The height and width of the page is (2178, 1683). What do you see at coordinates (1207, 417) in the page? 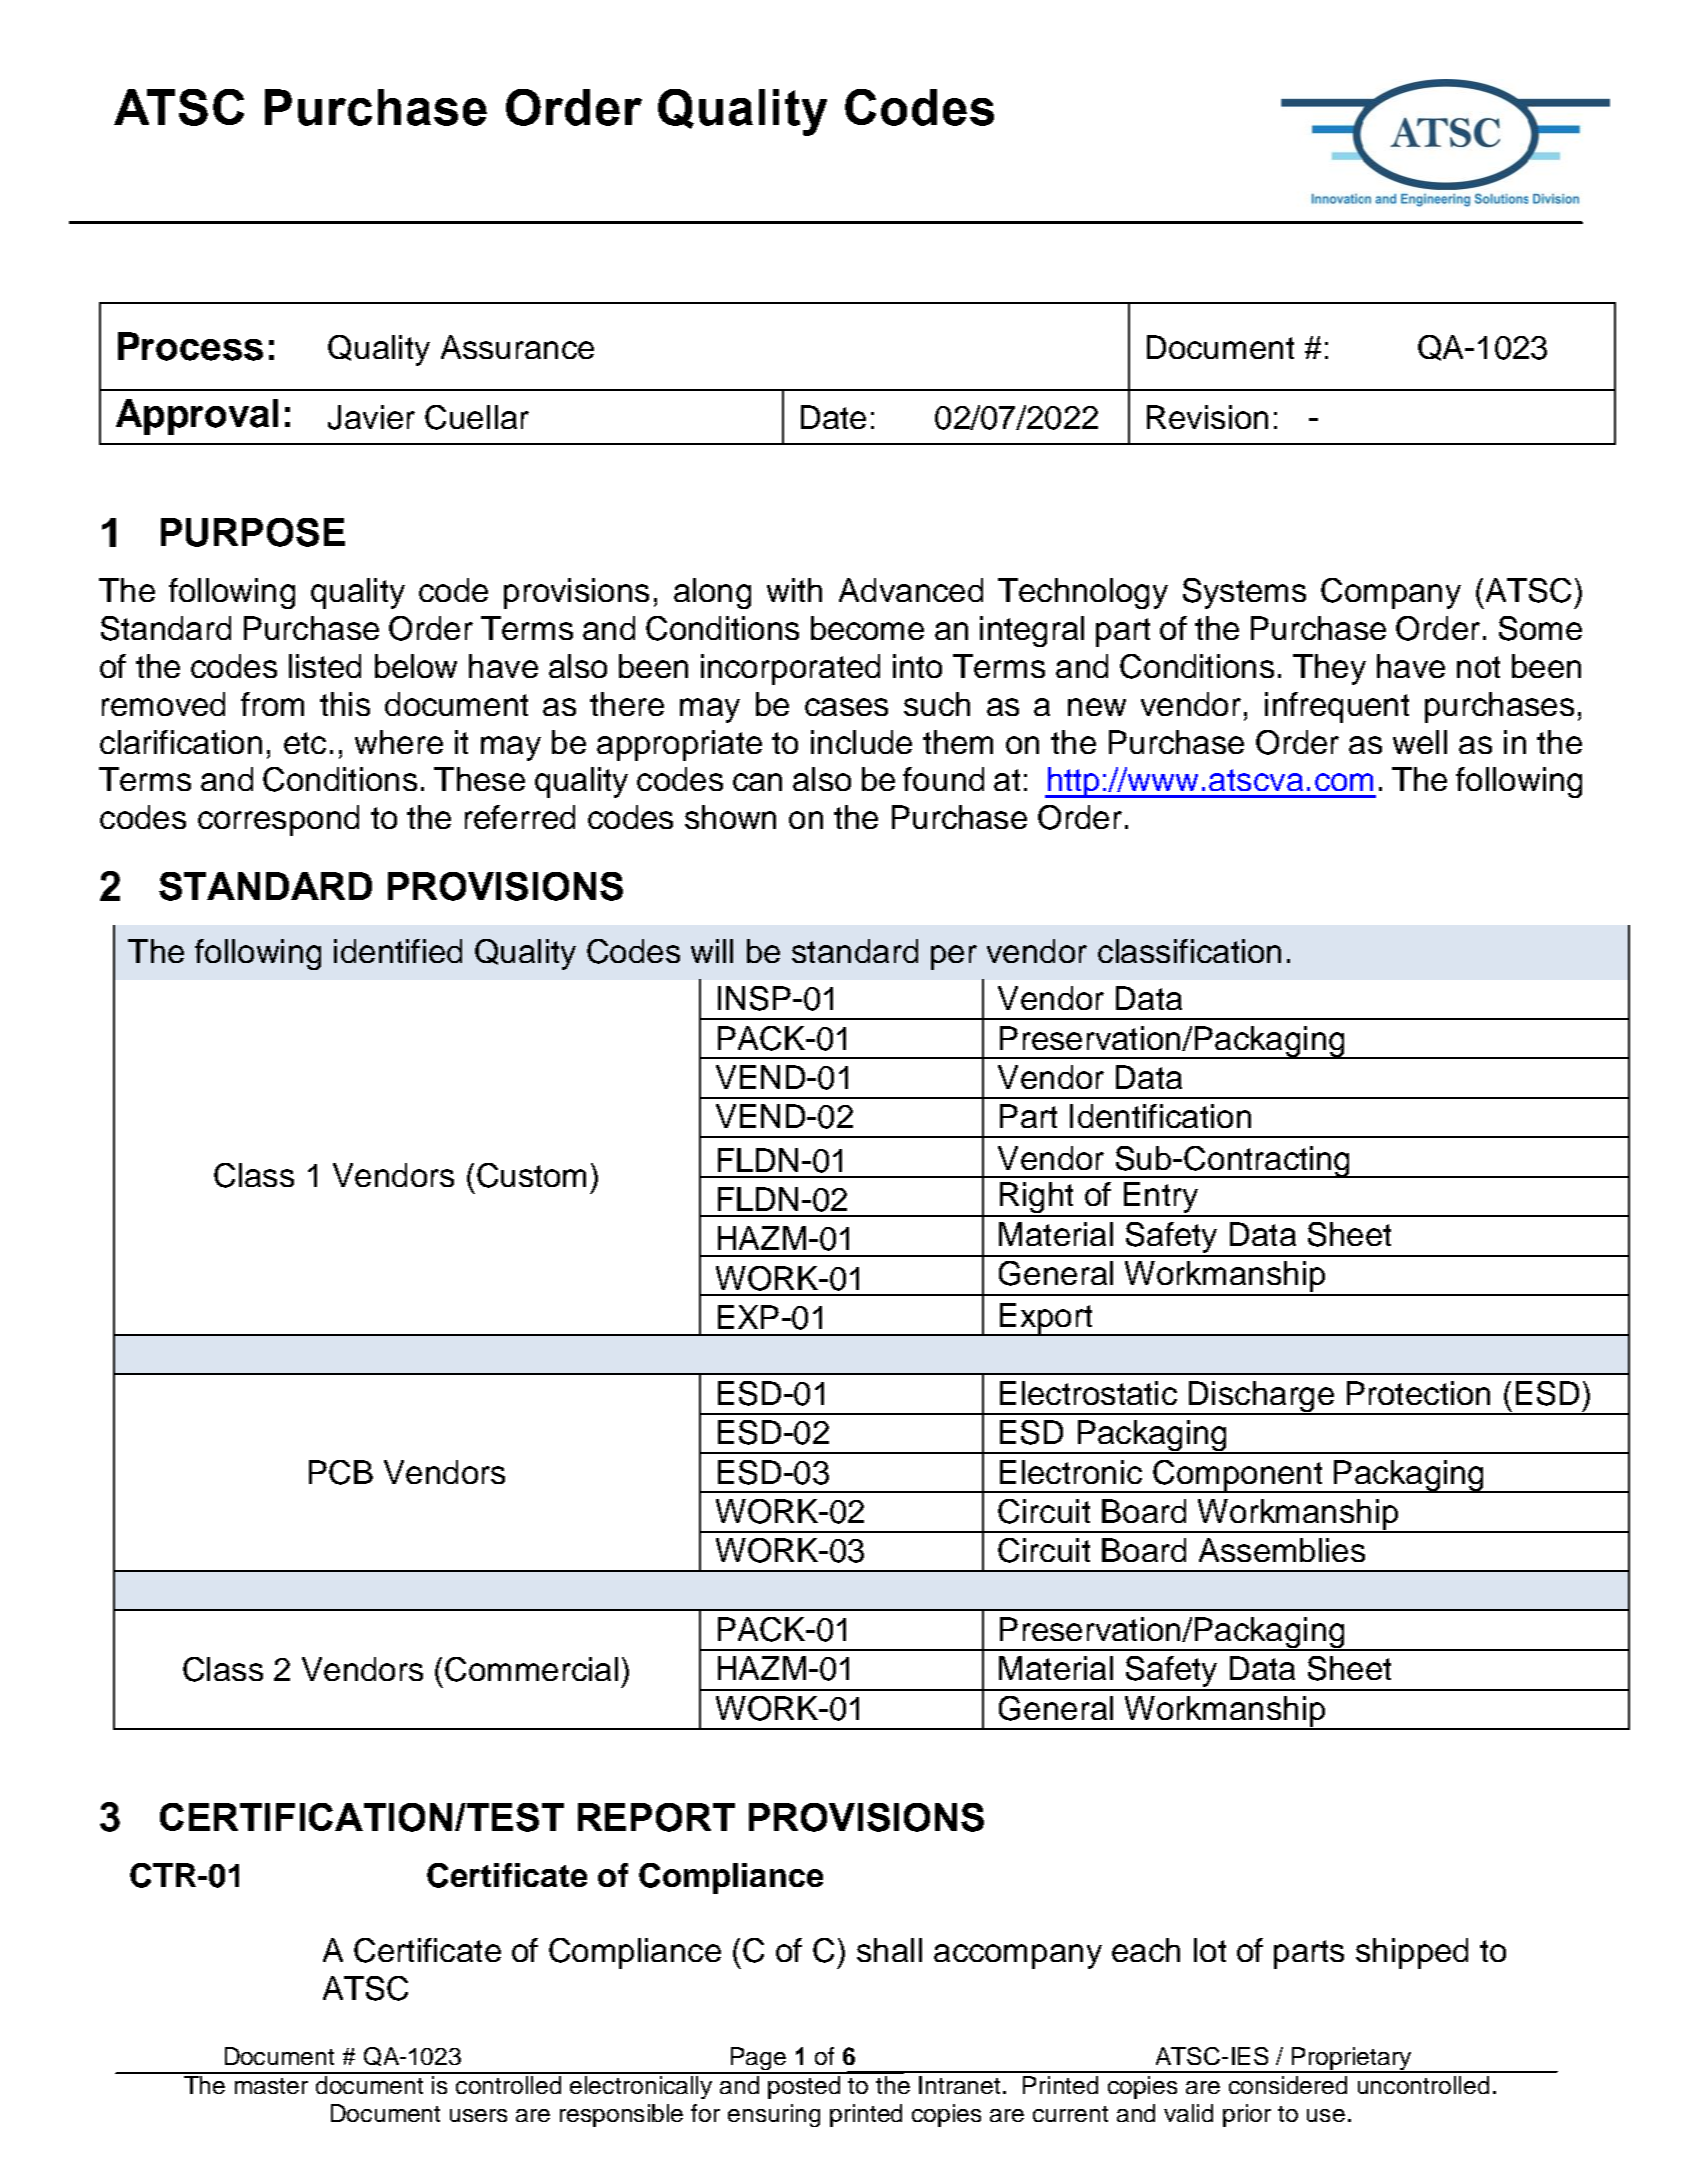
I see `Revision` at bounding box center [1207, 417].
